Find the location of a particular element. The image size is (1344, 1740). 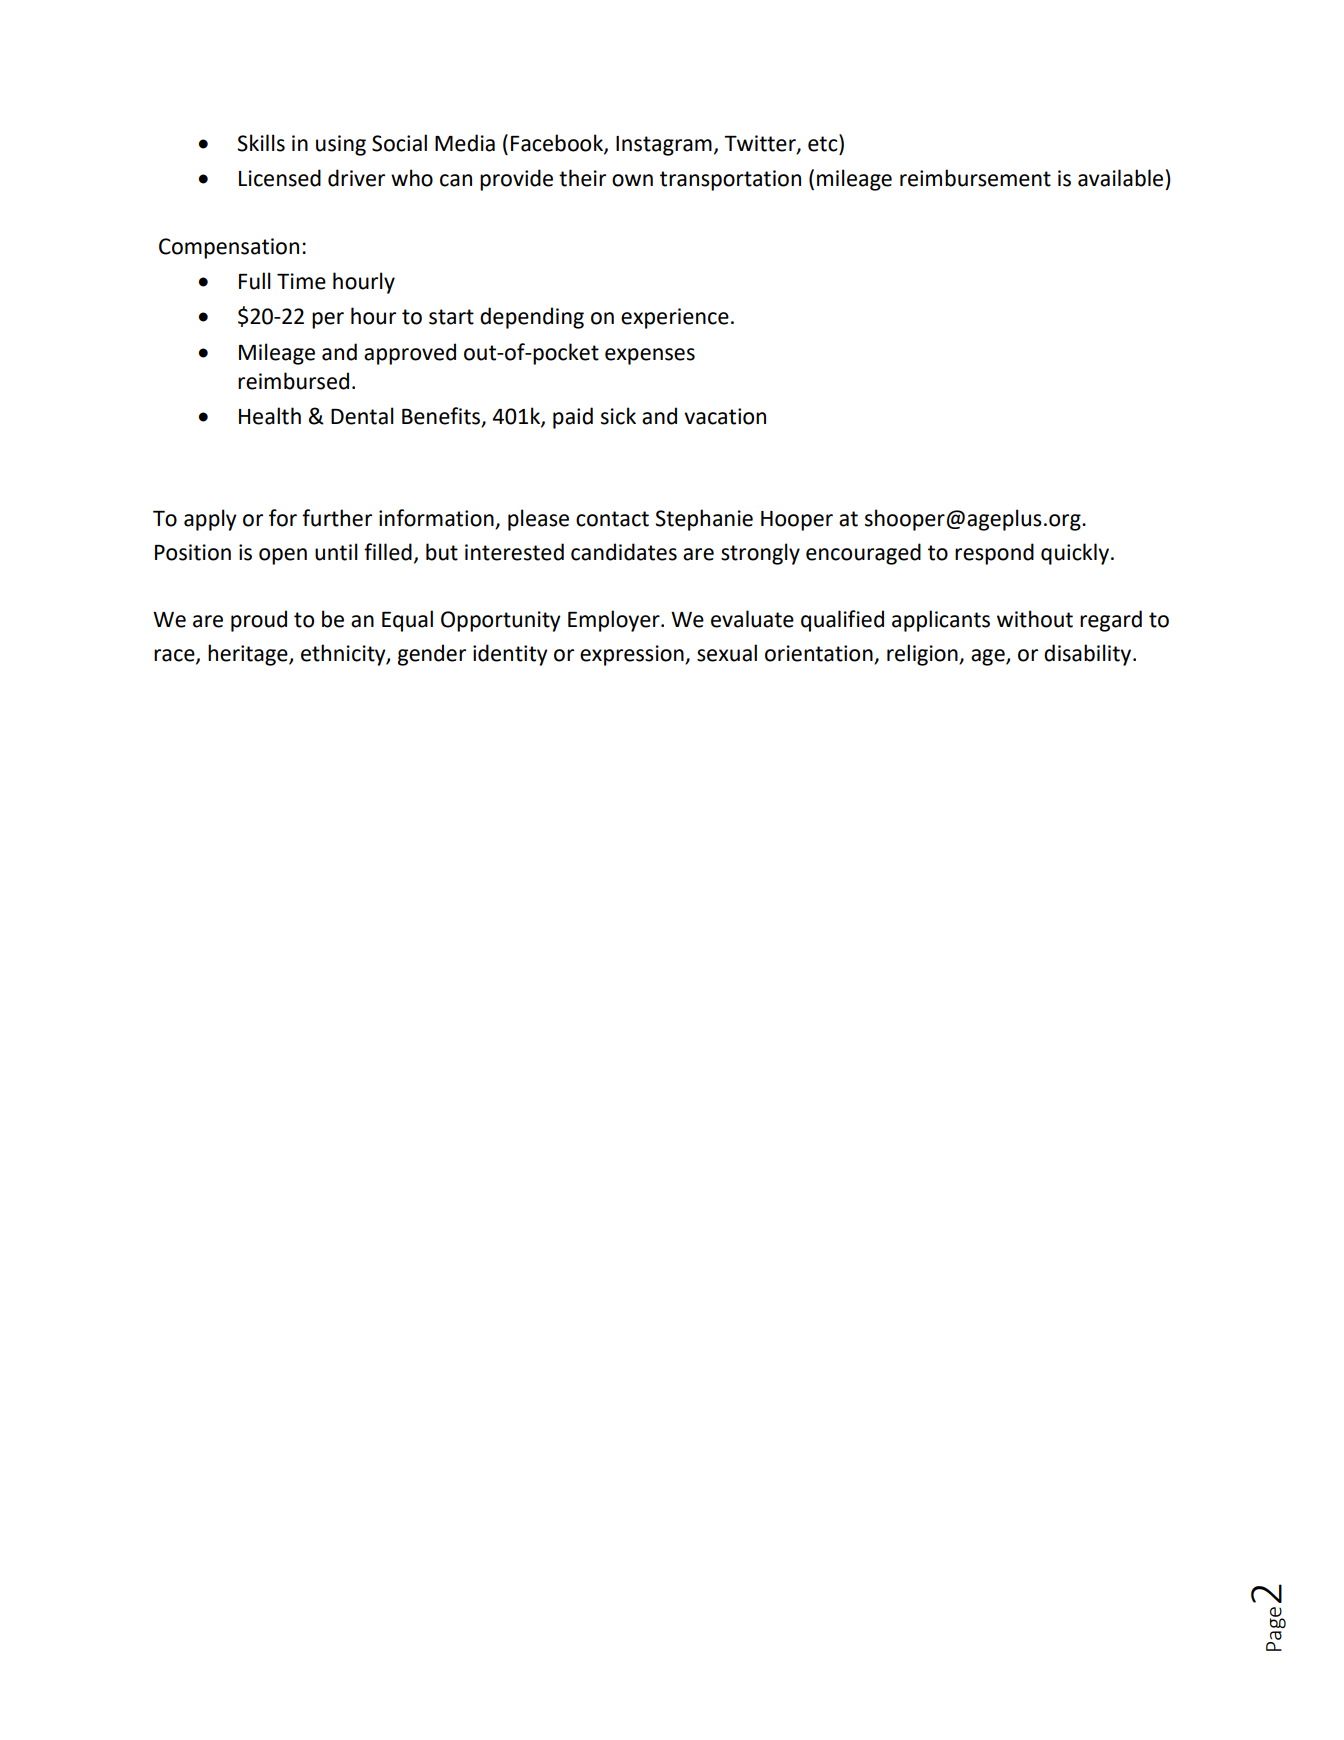

reimbursement is located at coordinates (975, 178).
